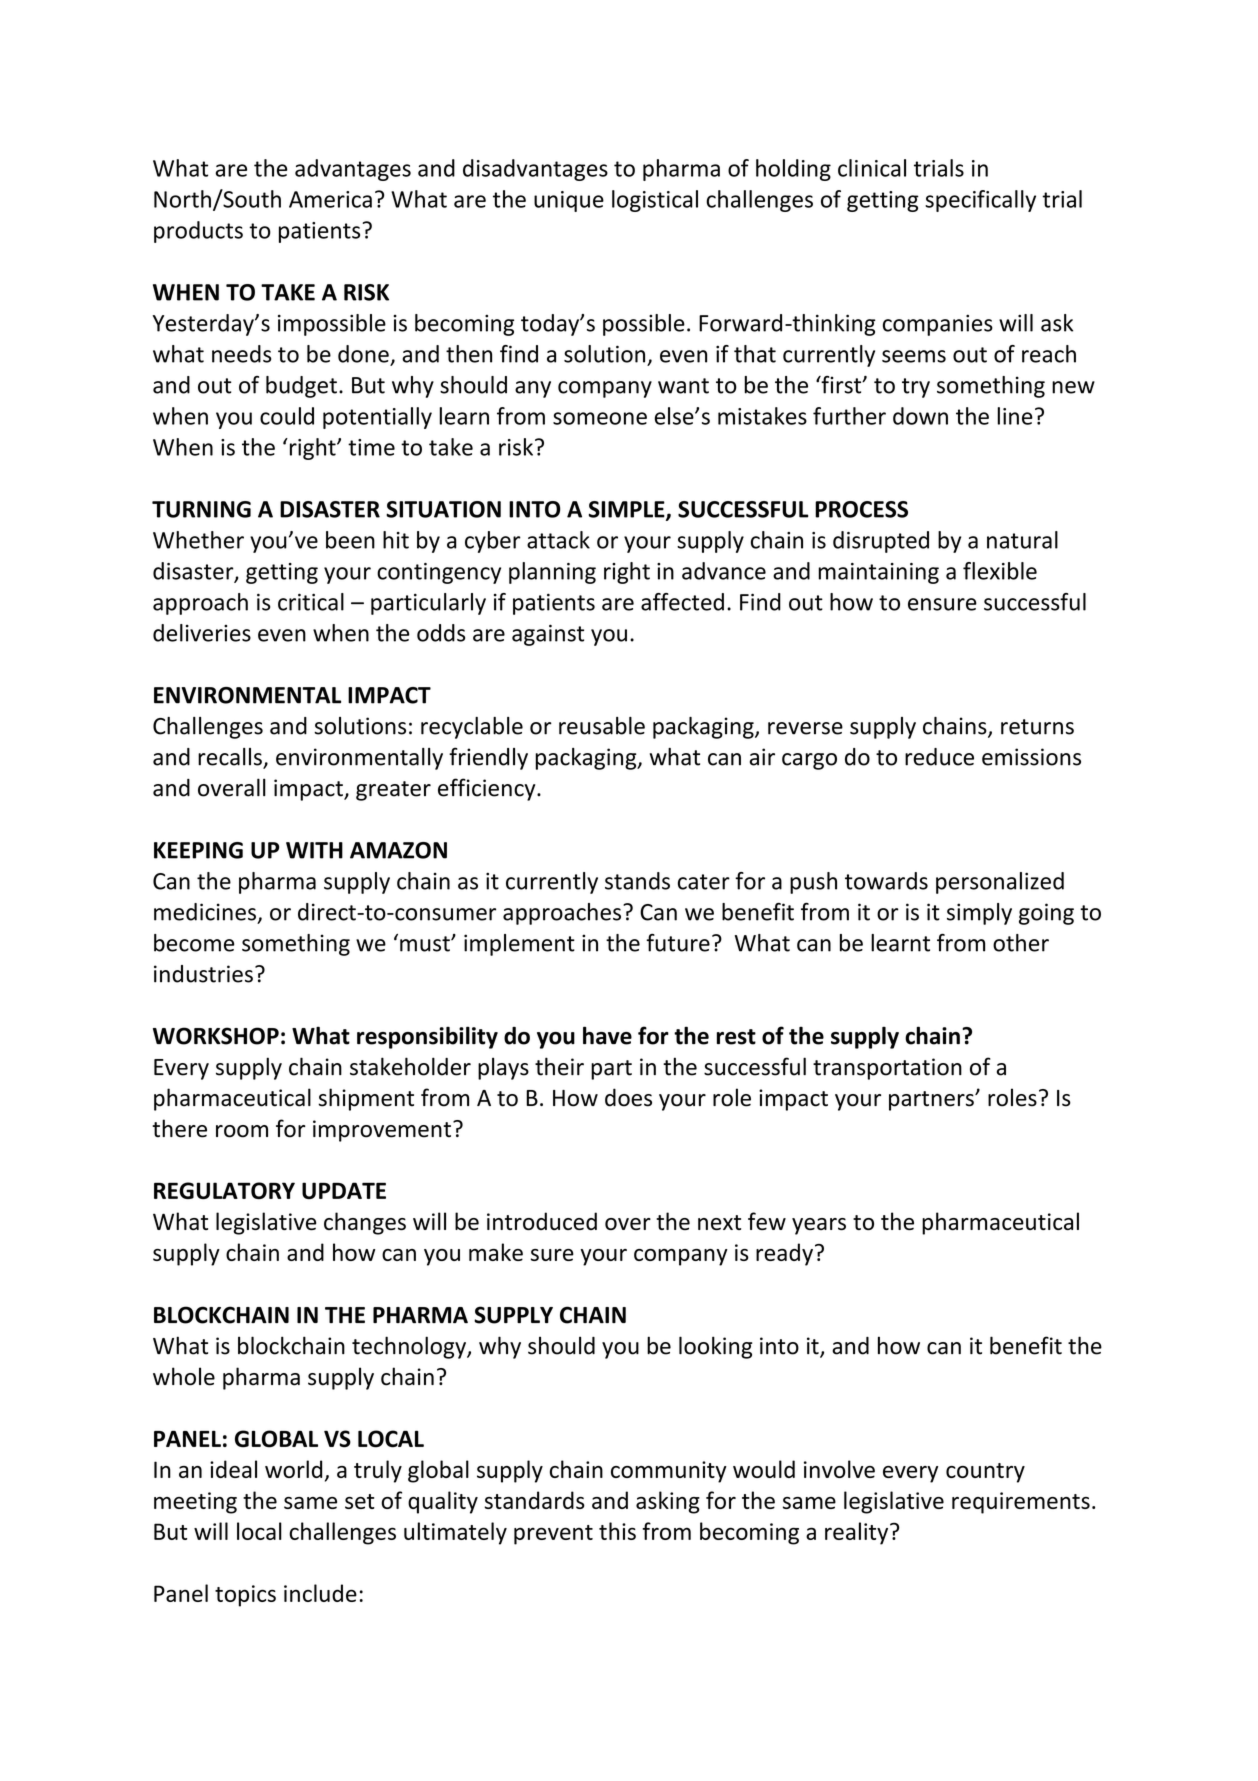 Image resolution: width=1258 pixels, height=1781 pixels. What do you see at coordinates (320, 1593) in the document?
I see `include` at bounding box center [320, 1593].
